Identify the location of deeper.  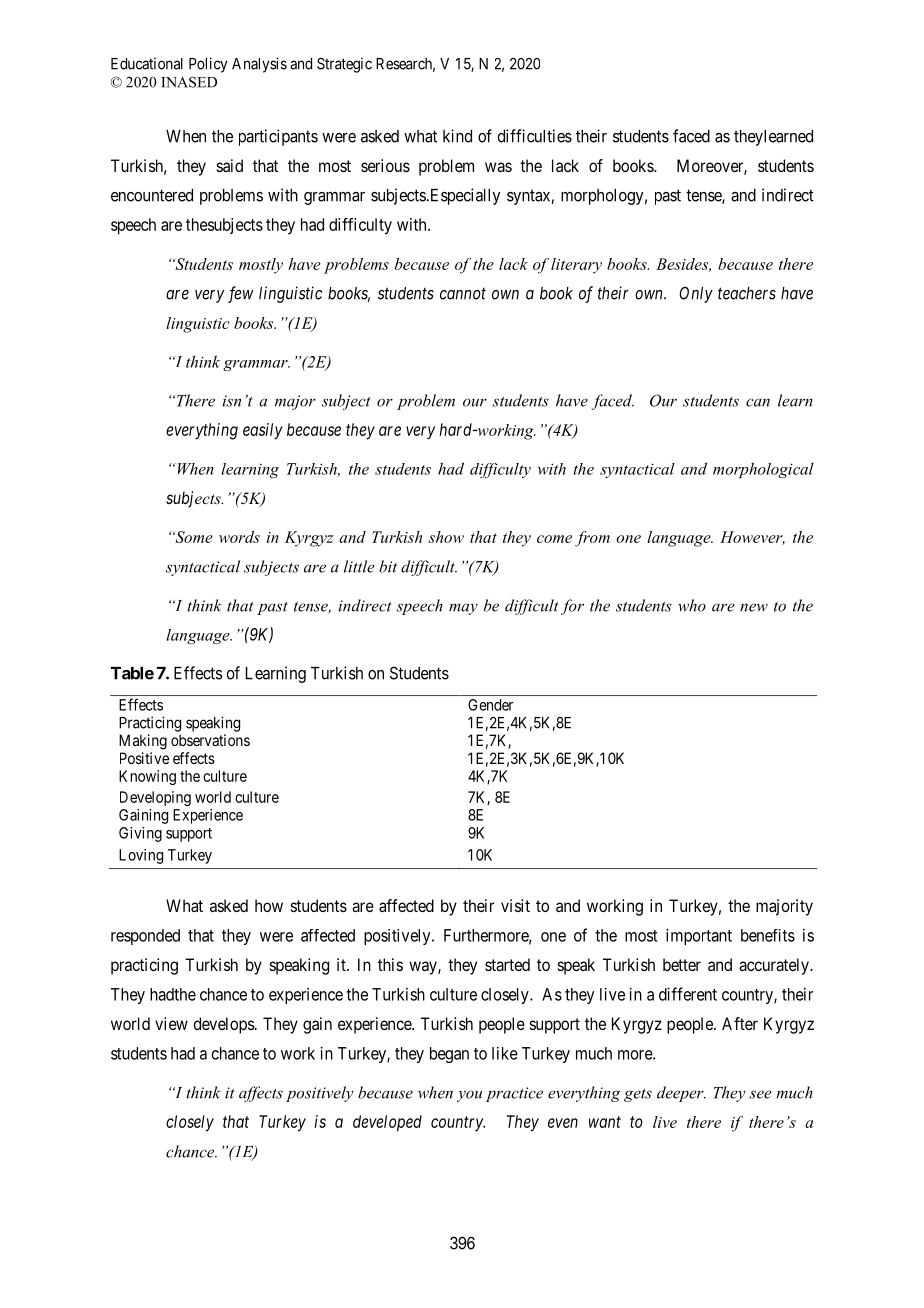
(681, 1094).
